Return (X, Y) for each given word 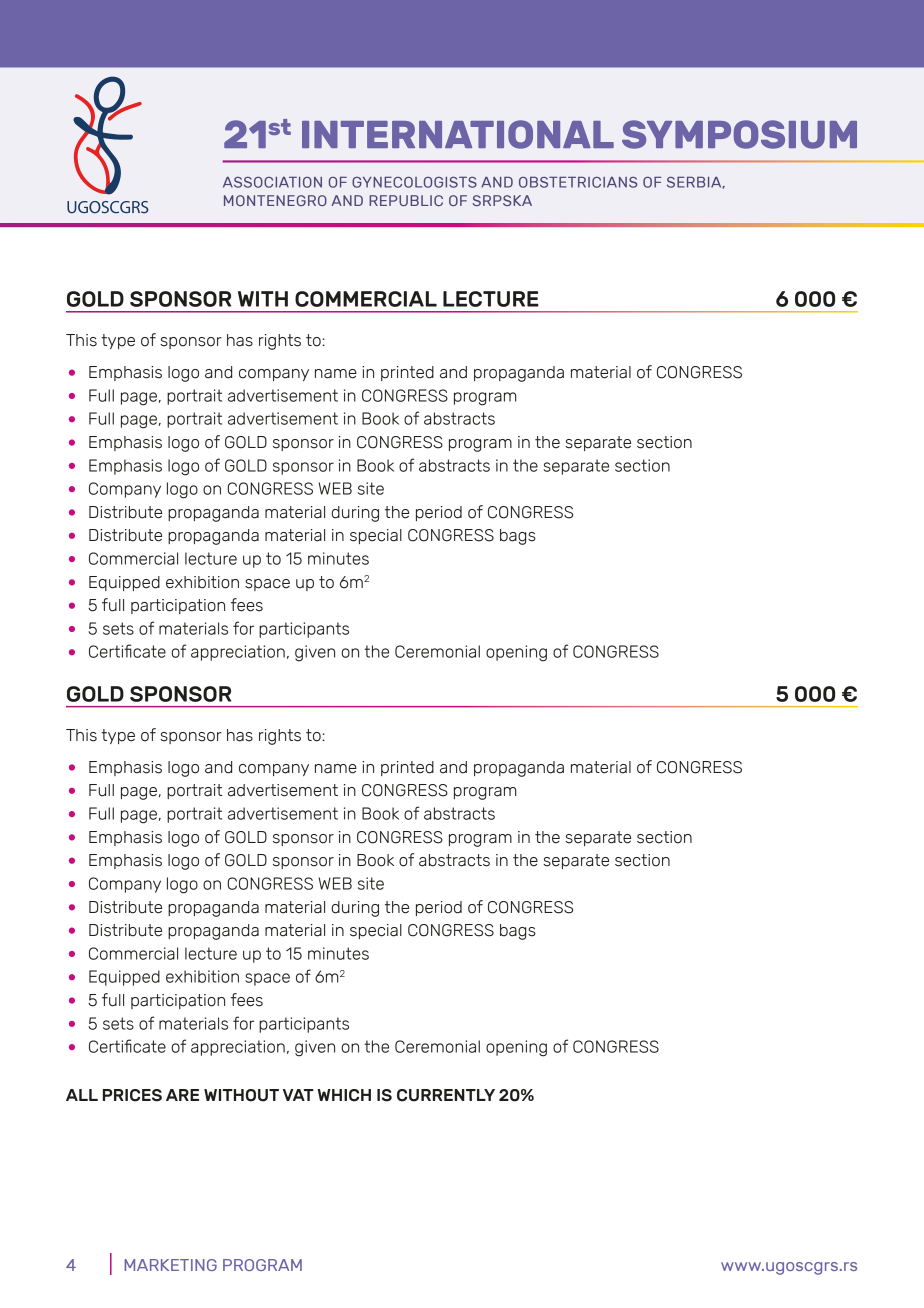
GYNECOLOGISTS (414, 182)
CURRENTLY (446, 1095)
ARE (182, 1095)
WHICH (344, 1095)
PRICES (132, 1095)
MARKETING (170, 1265)
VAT (298, 1095)
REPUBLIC (406, 200)
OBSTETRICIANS (578, 182)
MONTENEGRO (275, 200)
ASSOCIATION (272, 182)
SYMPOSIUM (739, 134)
